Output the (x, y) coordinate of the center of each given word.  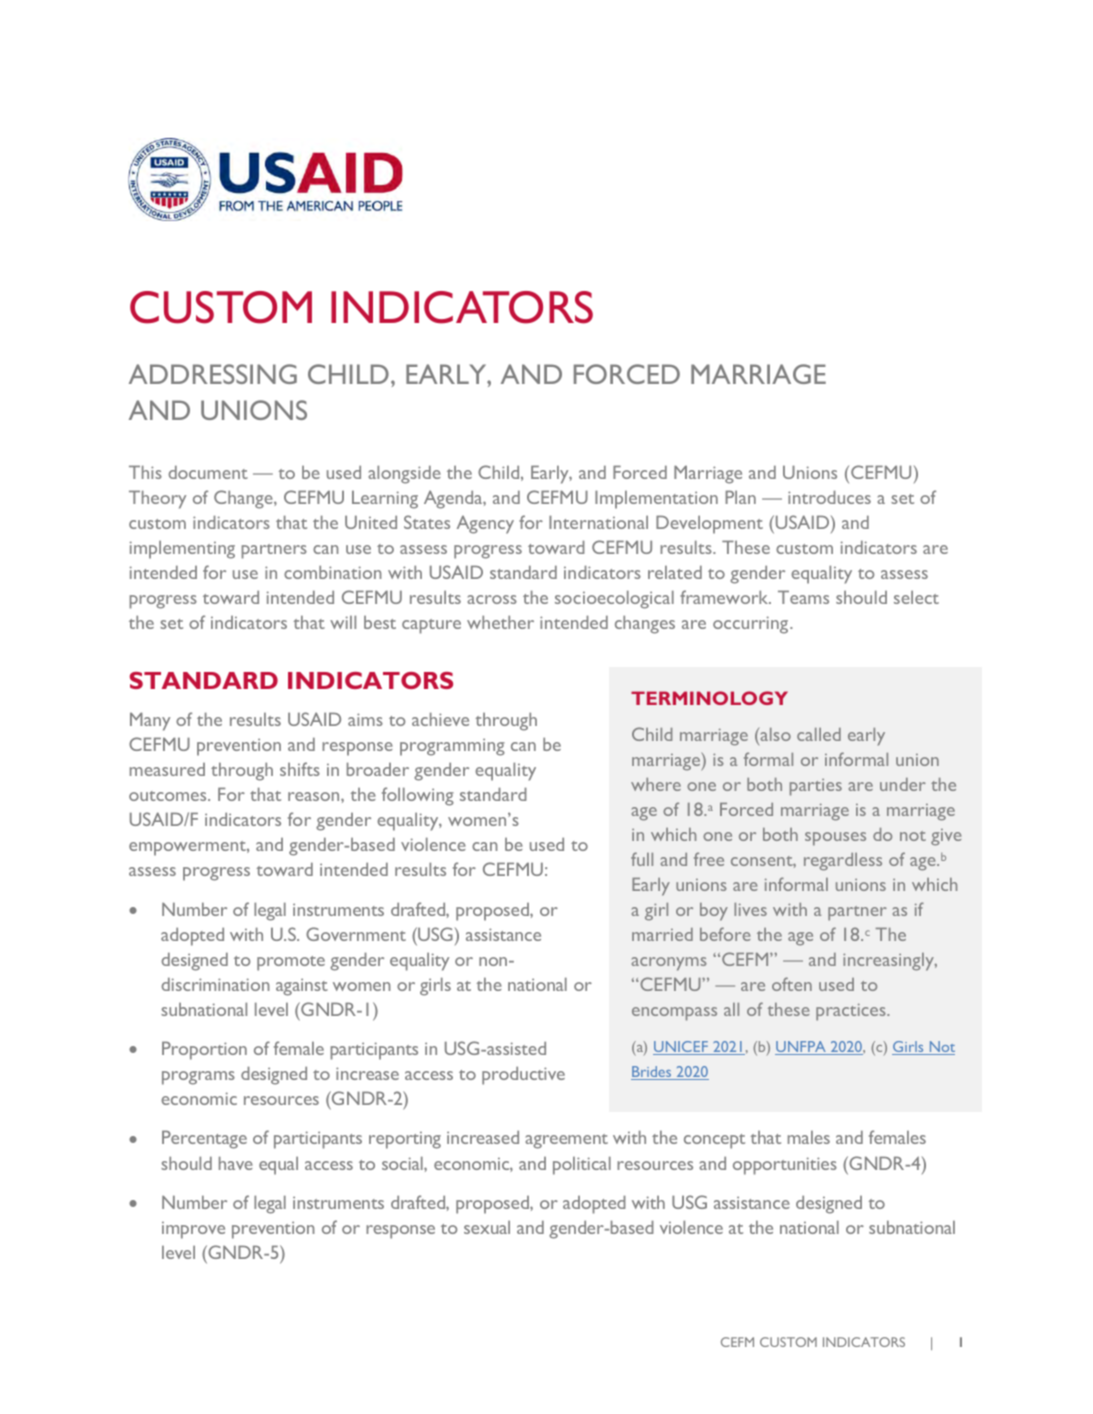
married (662, 934)
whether (500, 622)
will (343, 622)
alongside (404, 474)
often (792, 984)
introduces (829, 497)
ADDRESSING (213, 374)
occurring (752, 625)
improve (193, 1230)
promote (291, 963)
